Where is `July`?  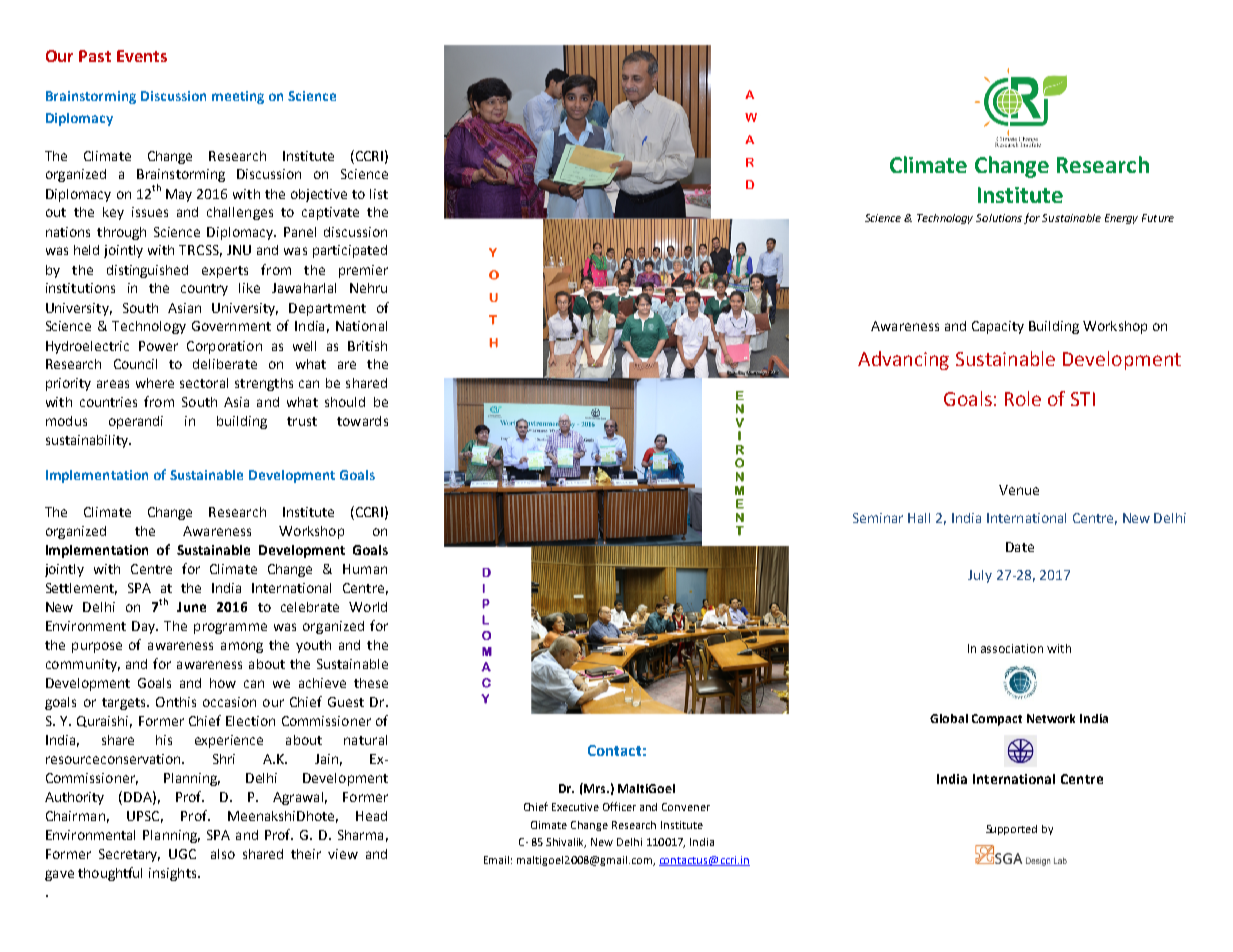 July is located at coordinates (980, 576).
